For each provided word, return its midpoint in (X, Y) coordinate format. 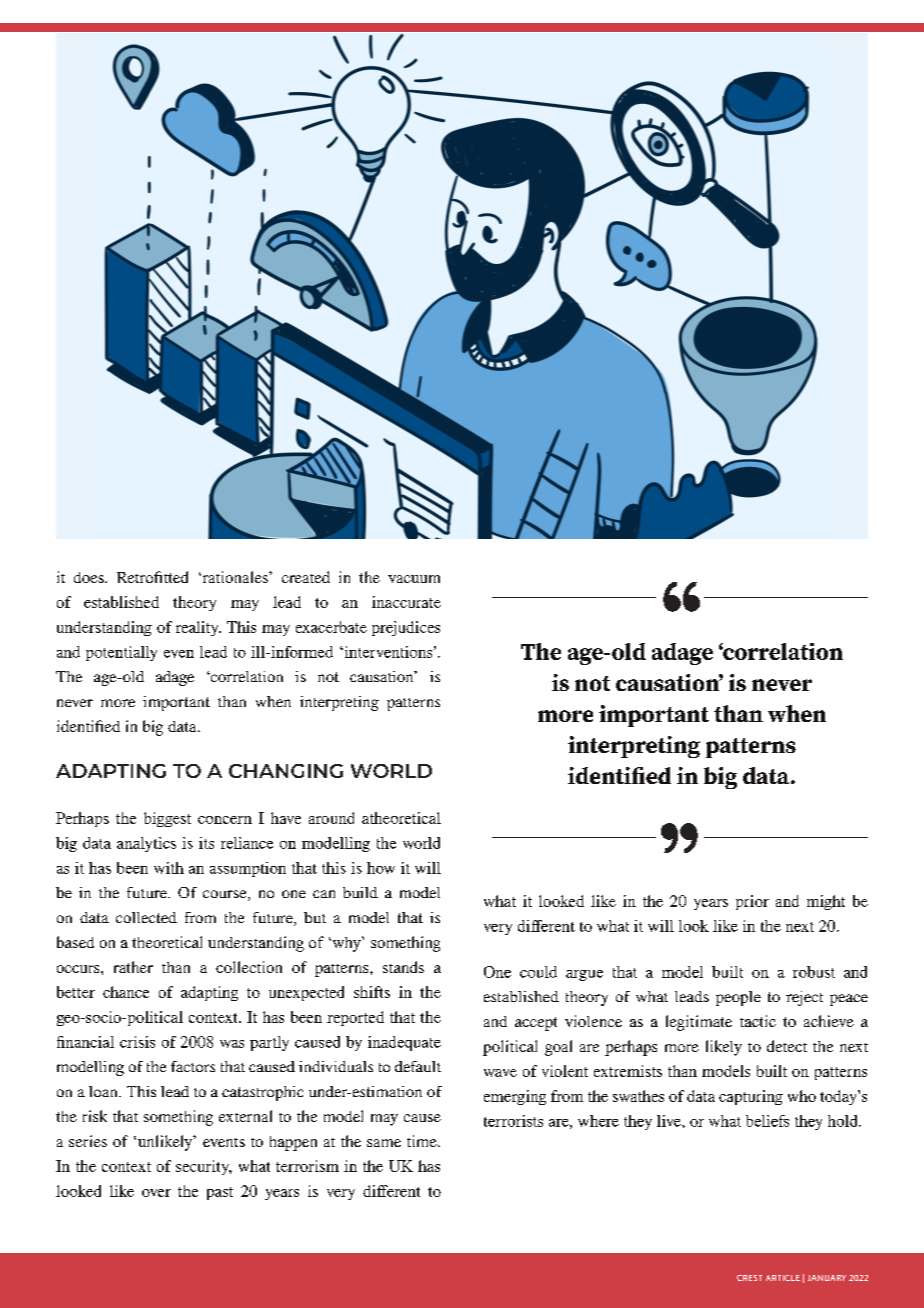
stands (403, 967)
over (156, 1193)
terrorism (307, 1166)
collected (146, 917)
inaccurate (406, 602)
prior (752, 902)
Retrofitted (152, 577)
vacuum (414, 579)
